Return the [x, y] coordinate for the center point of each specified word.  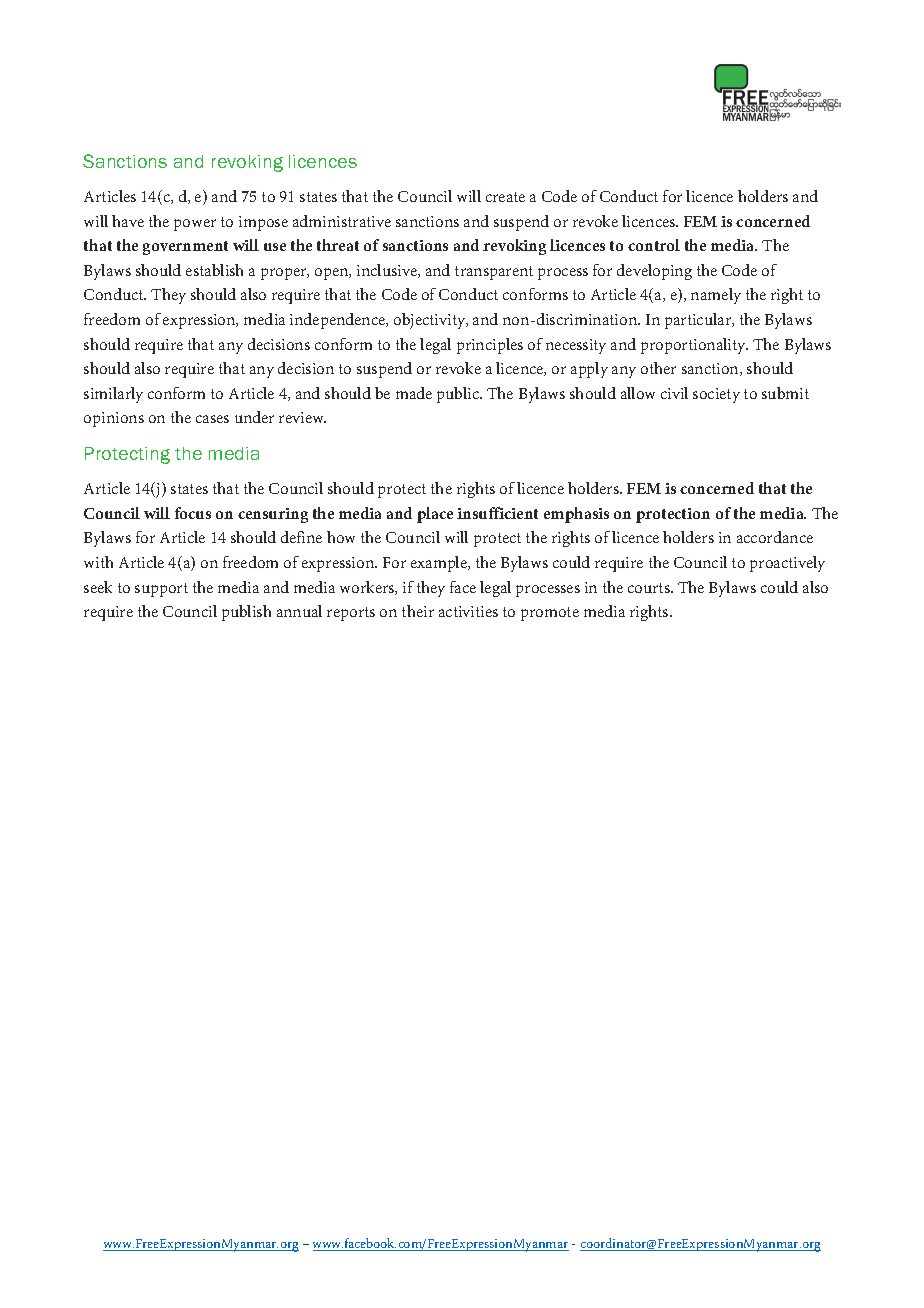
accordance [775, 537]
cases [212, 419]
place [435, 515]
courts [650, 588]
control [654, 245]
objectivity [431, 321]
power [195, 225]
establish [214, 270]
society [716, 395]
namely [716, 296]
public [459, 395]
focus [193, 513]
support [161, 590]
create [505, 197]
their [418, 611]
